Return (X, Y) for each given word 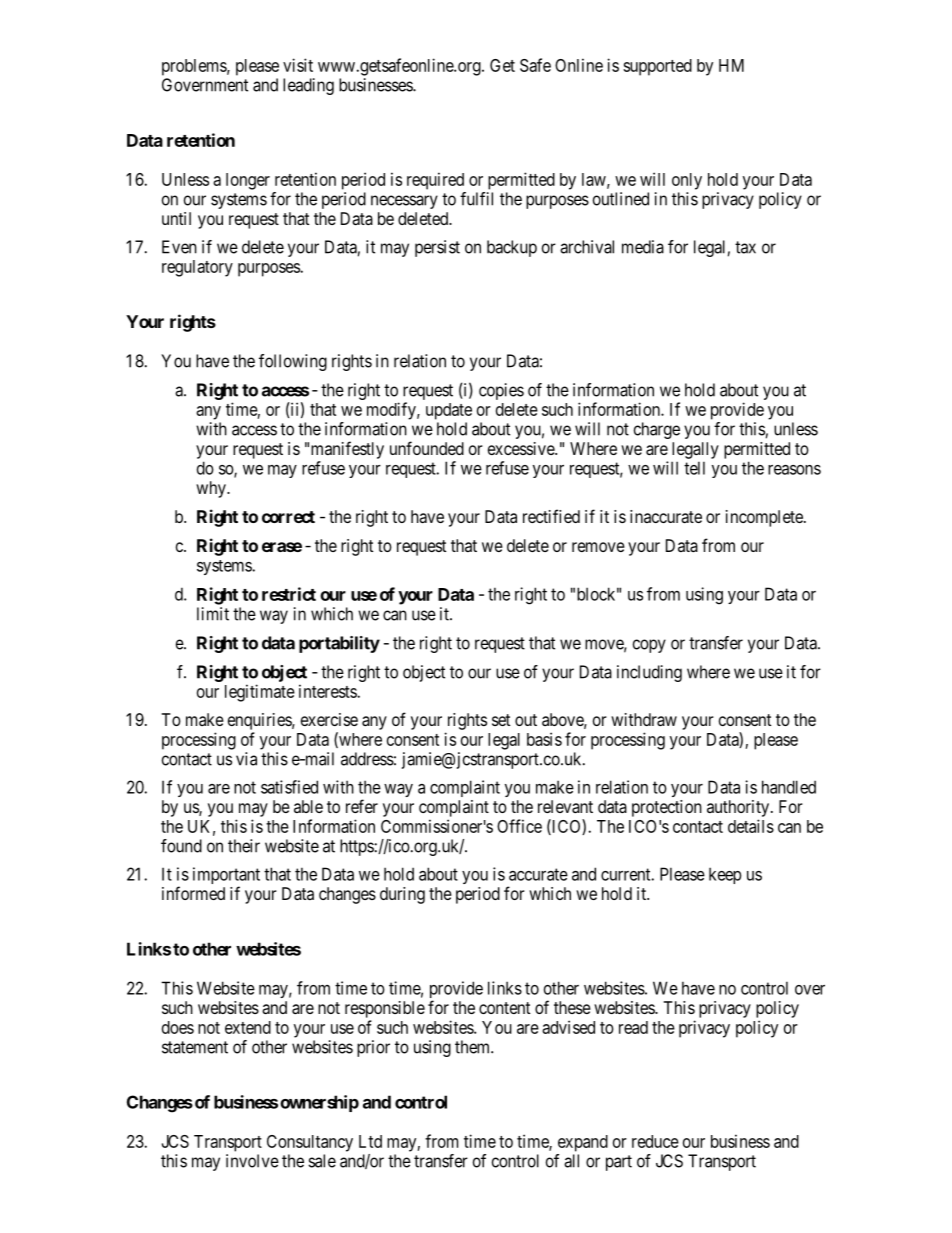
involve (252, 1161)
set (501, 720)
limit (213, 614)
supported (657, 67)
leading (308, 86)
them (473, 1047)
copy (649, 646)
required (435, 181)
